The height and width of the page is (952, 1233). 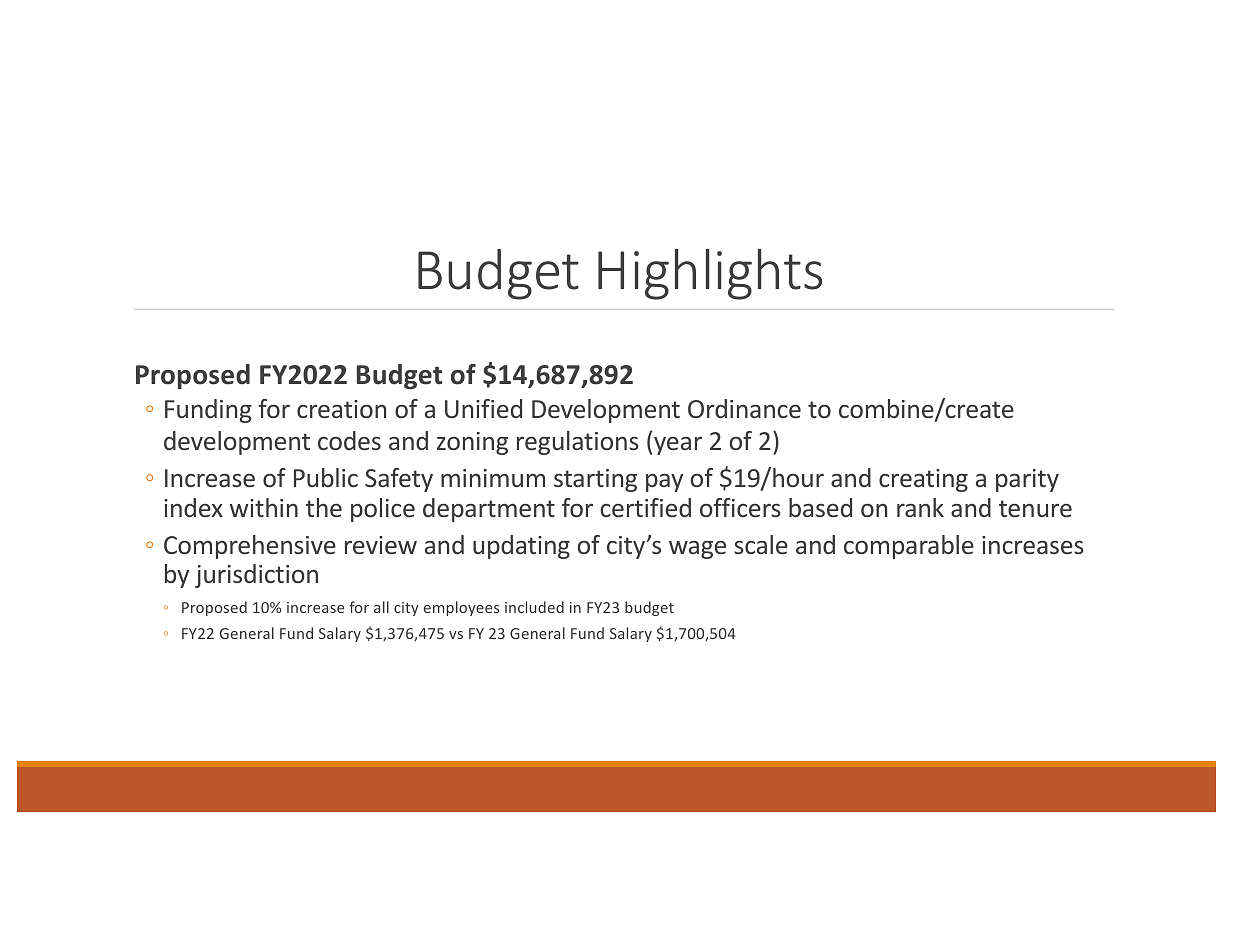 What do you see at coordinates (710, 274) in the page?
I see `Highlights` at bounding box center [710, 274].
